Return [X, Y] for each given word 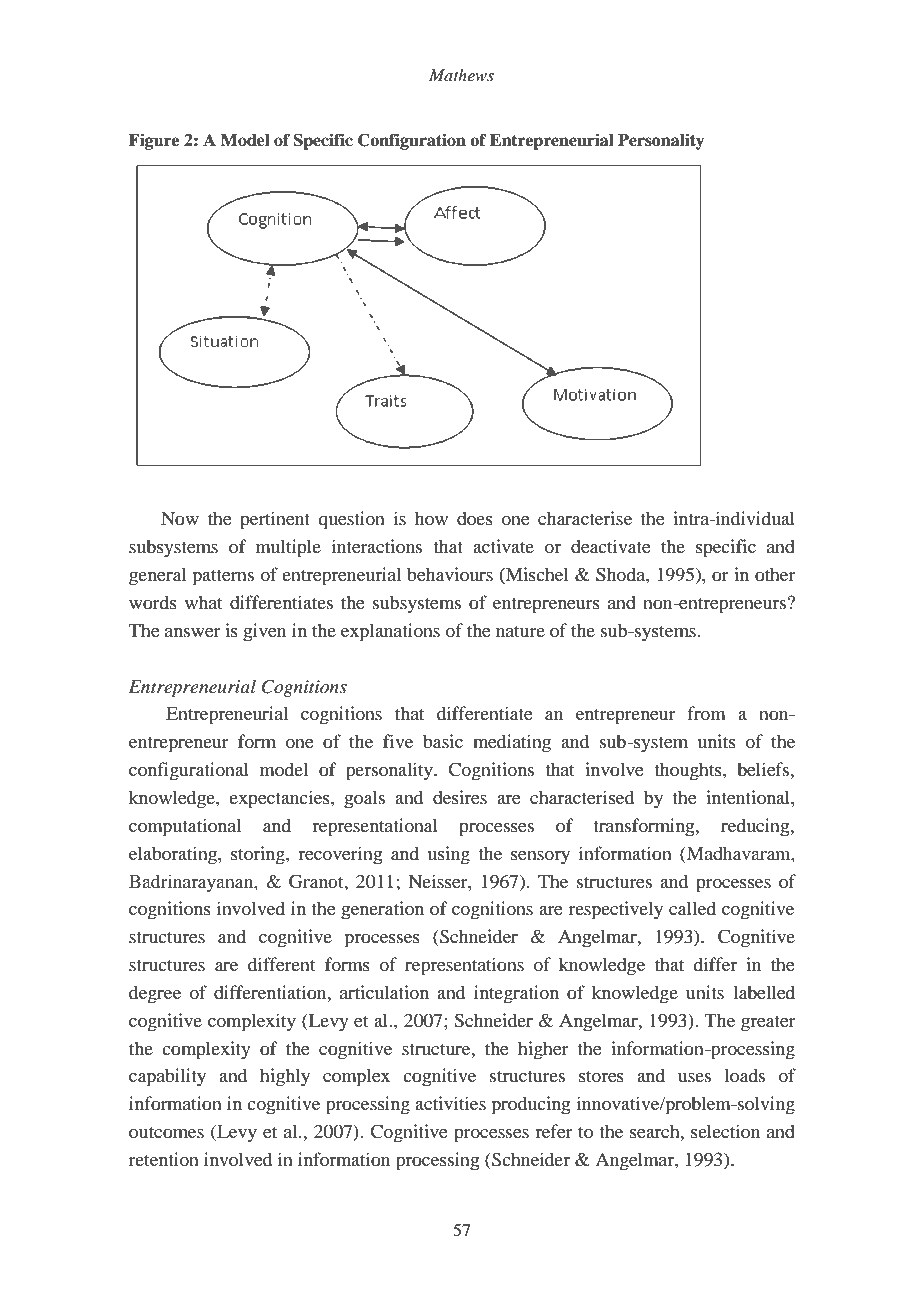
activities [450, 1103]
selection [725, 1131]
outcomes [166, 1133]
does [475, 518]
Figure [154, 141]
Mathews [461, 75]
